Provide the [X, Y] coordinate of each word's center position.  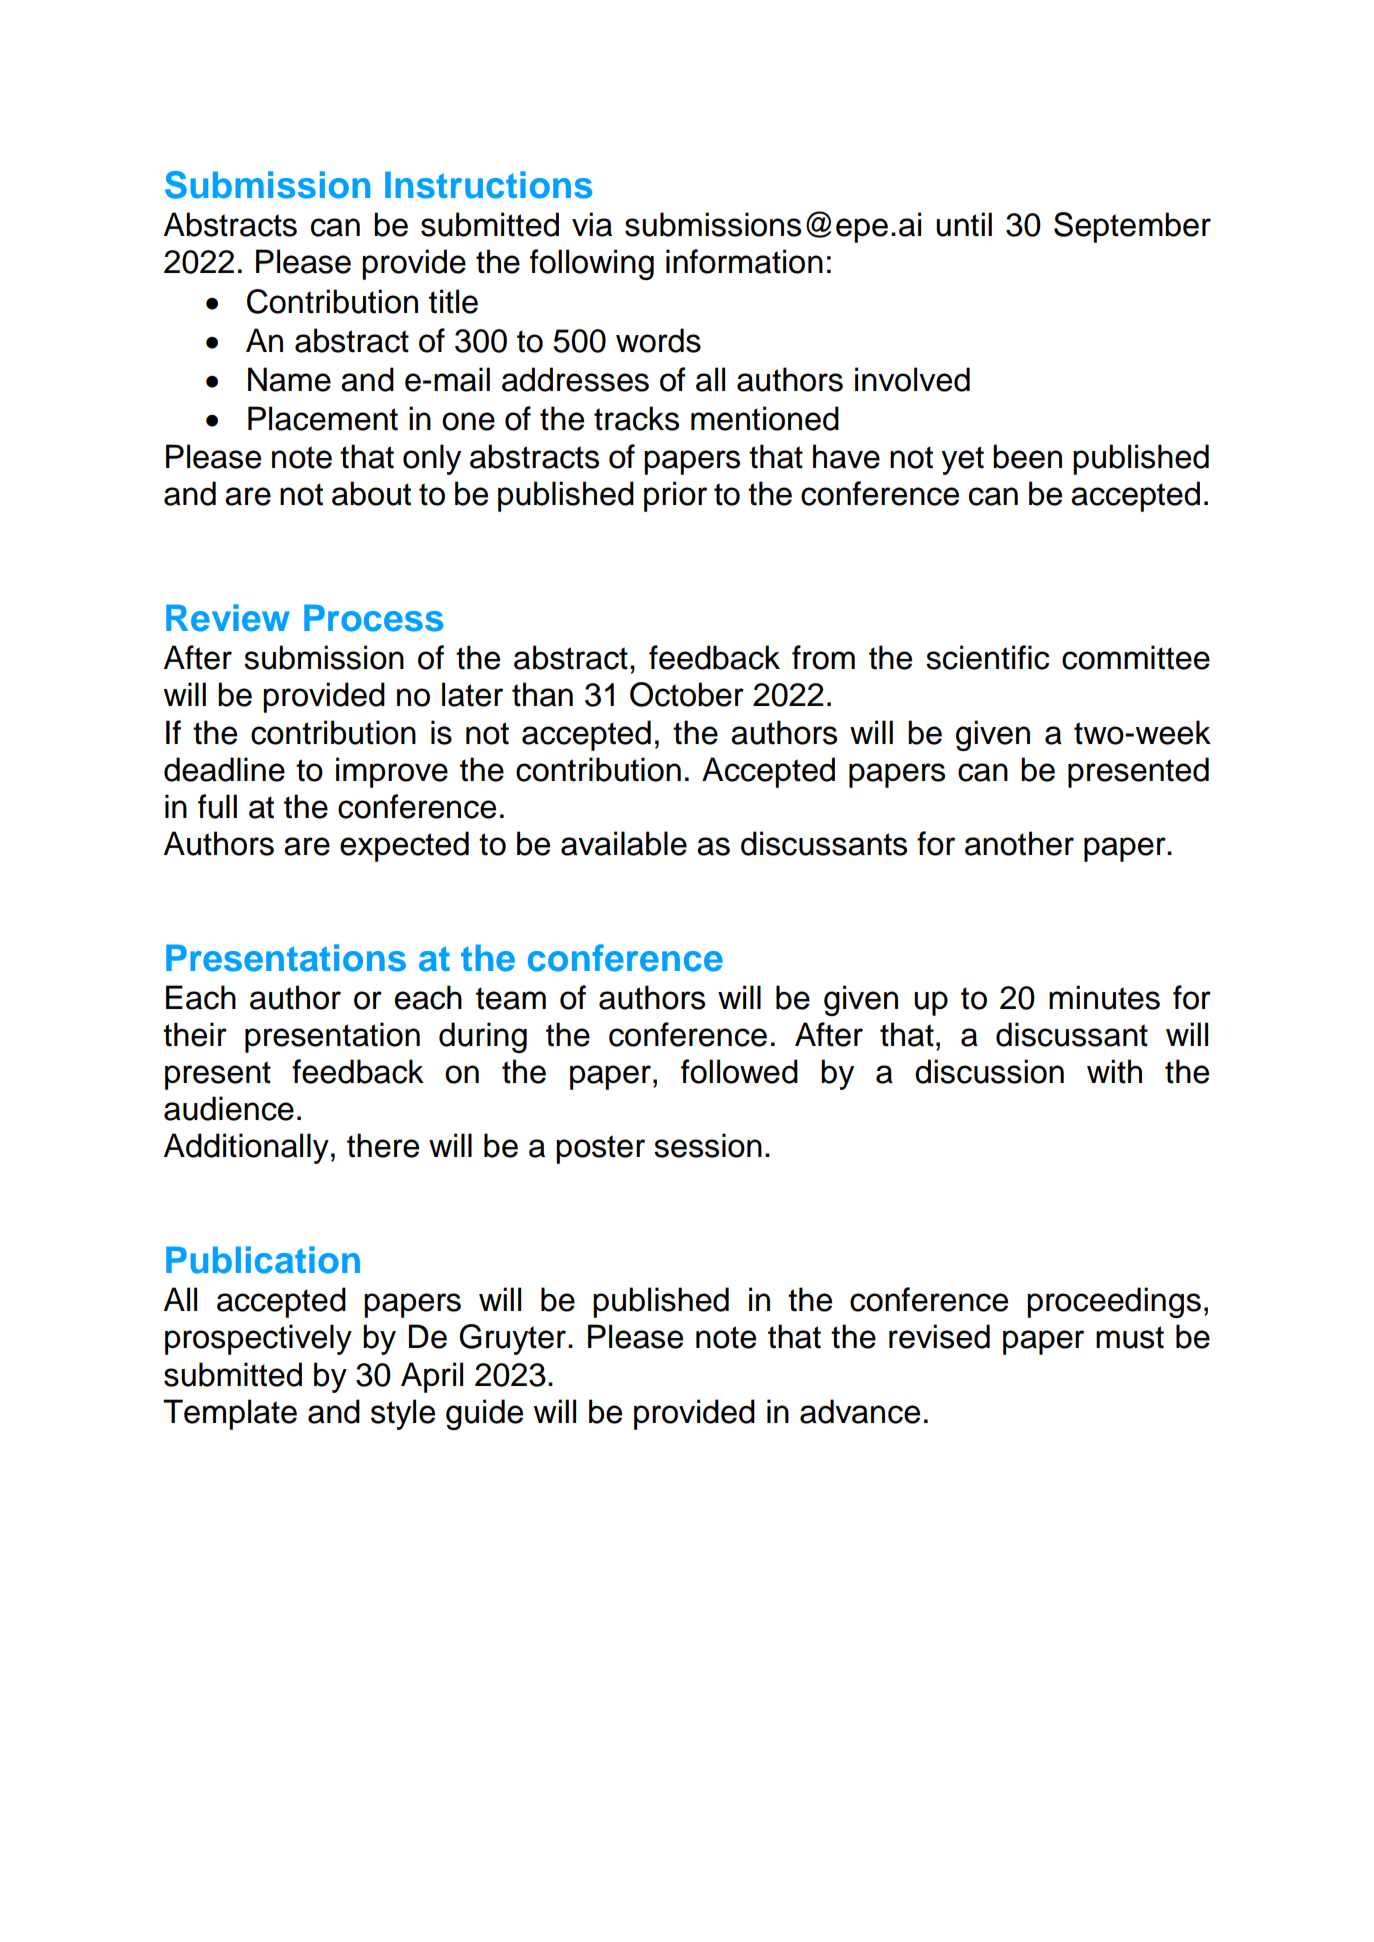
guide [484, 1414]
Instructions [488, 185]
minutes [1104, 997]
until [964, 224]
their [195, 1034]
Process [373, 618]
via [592, 224]
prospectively [258, 1339]
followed [739, 1071]
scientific [987, 657]
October [687, 694]
